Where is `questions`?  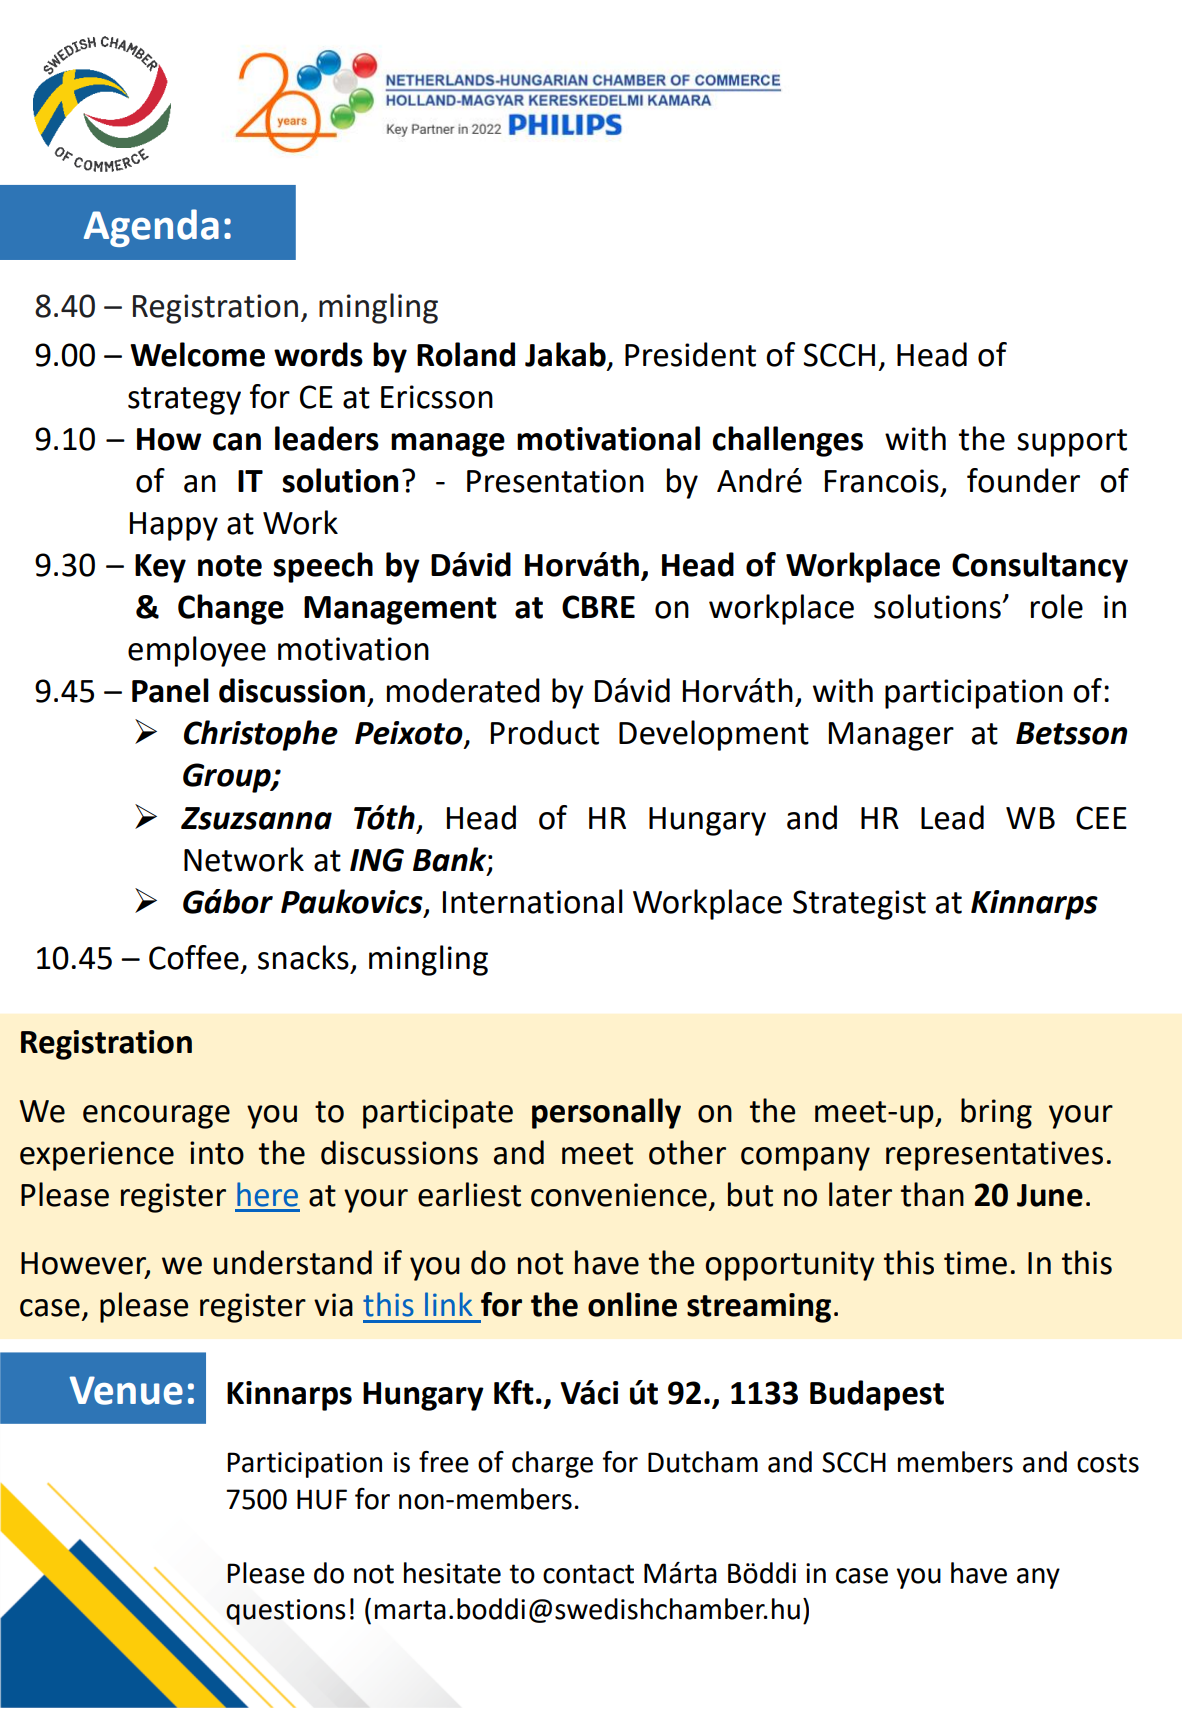 questions is located at coordinates (286, 1612).
